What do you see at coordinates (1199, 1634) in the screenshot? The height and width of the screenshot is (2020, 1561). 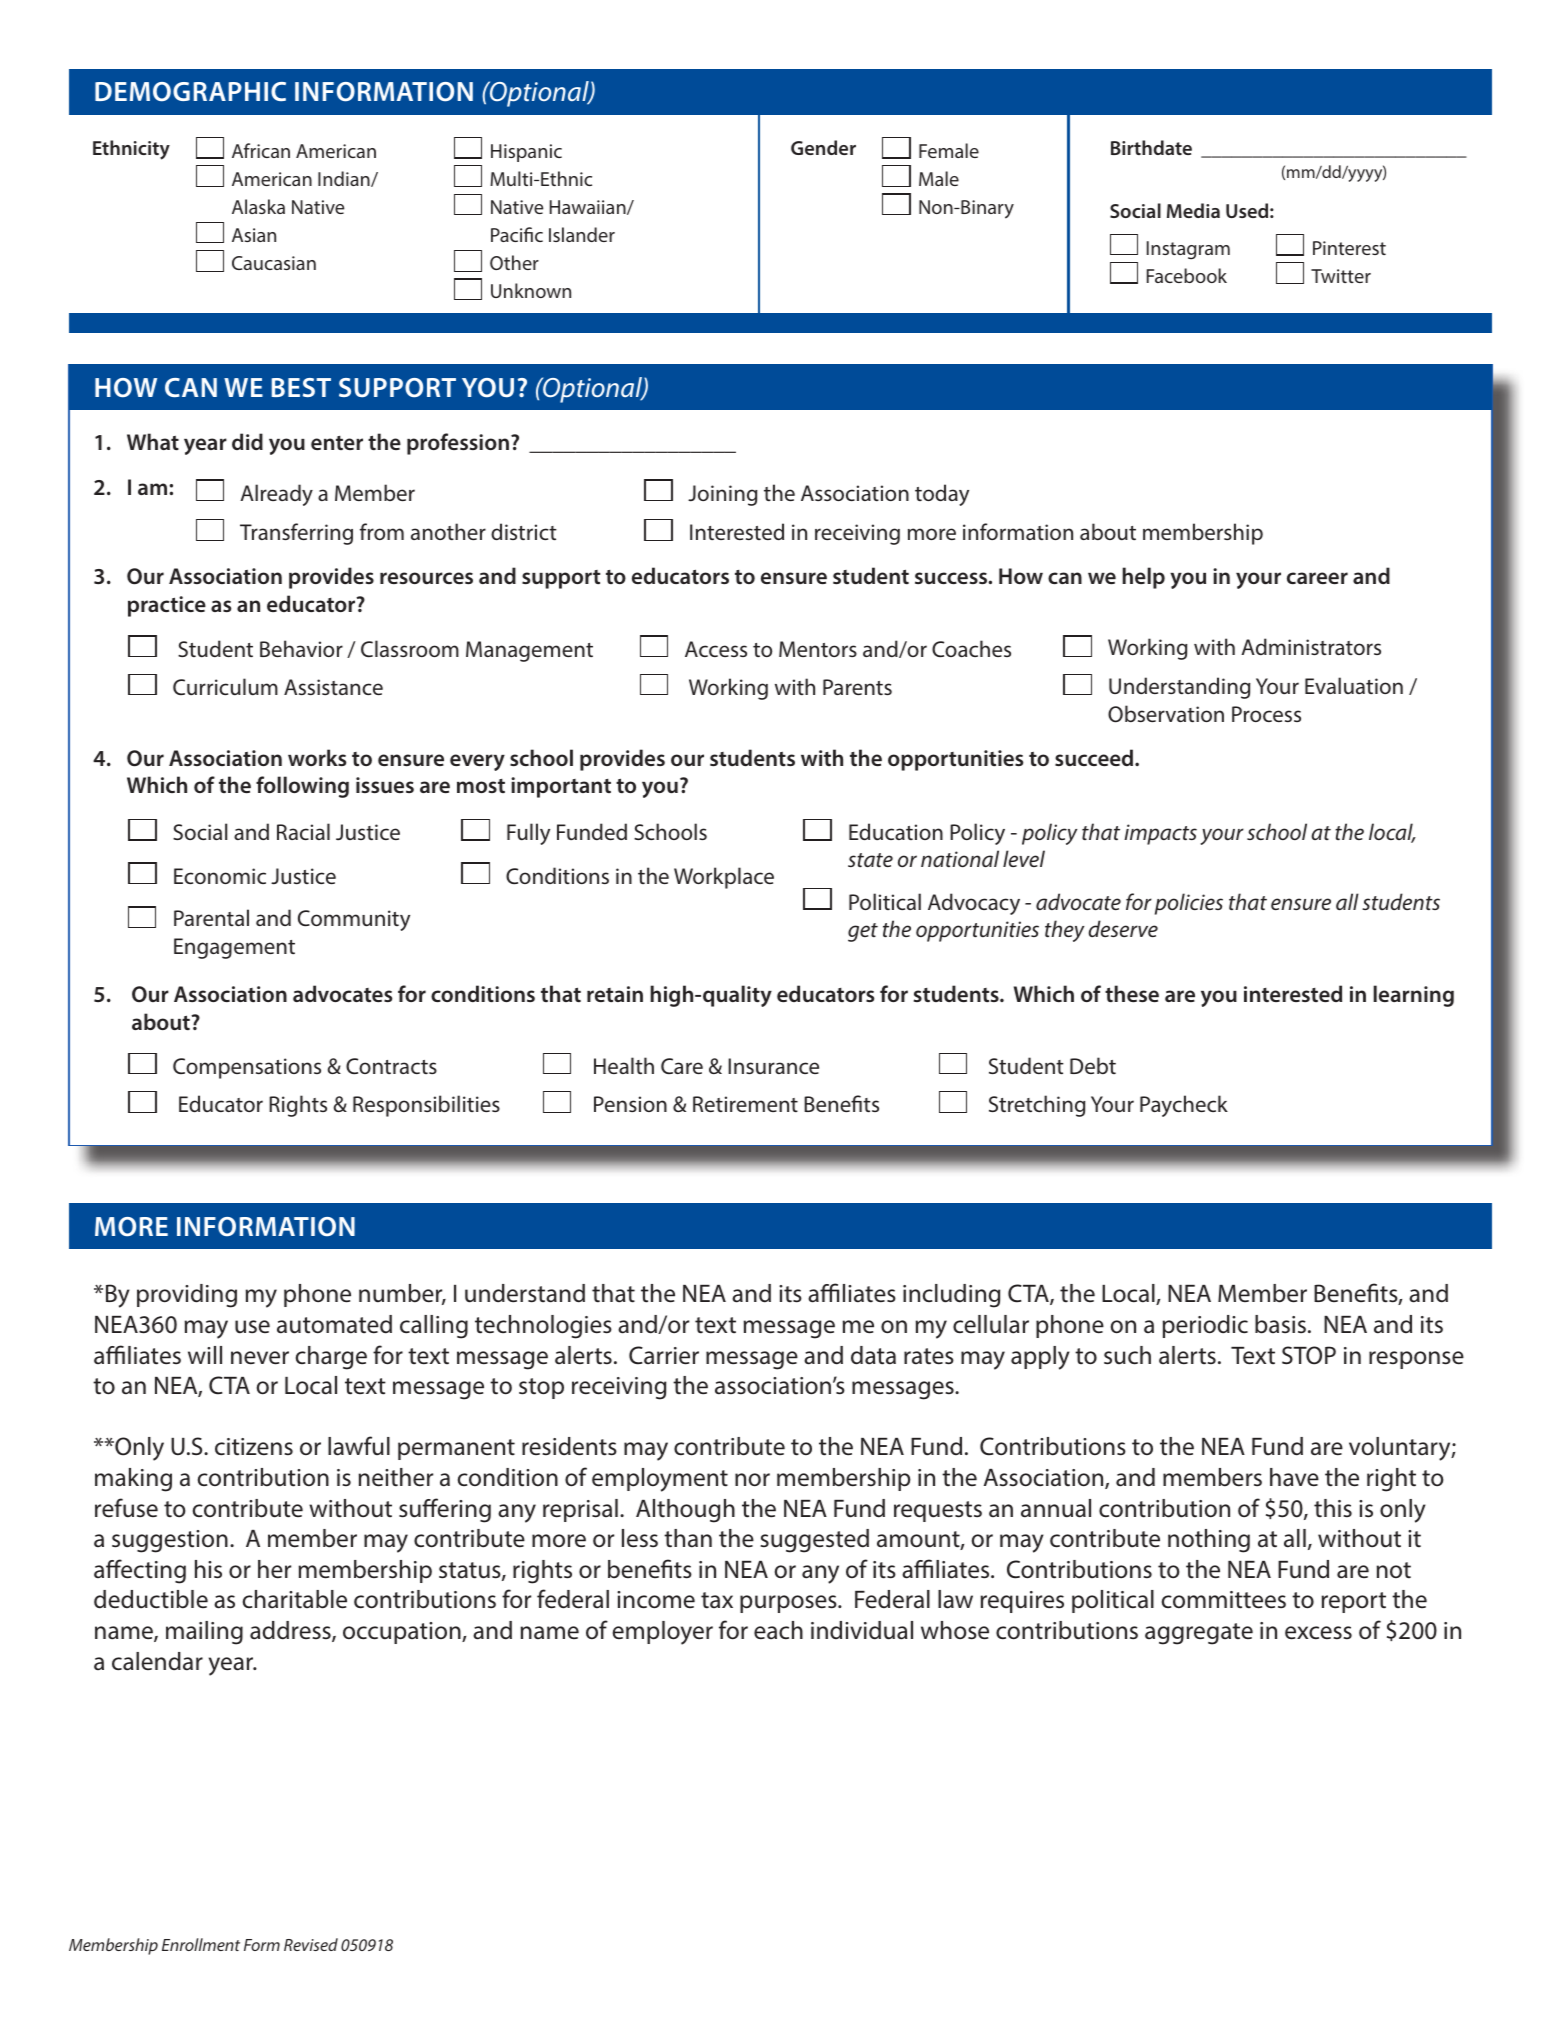 I see `aggregate` at bounding box center [1199, 1634].
